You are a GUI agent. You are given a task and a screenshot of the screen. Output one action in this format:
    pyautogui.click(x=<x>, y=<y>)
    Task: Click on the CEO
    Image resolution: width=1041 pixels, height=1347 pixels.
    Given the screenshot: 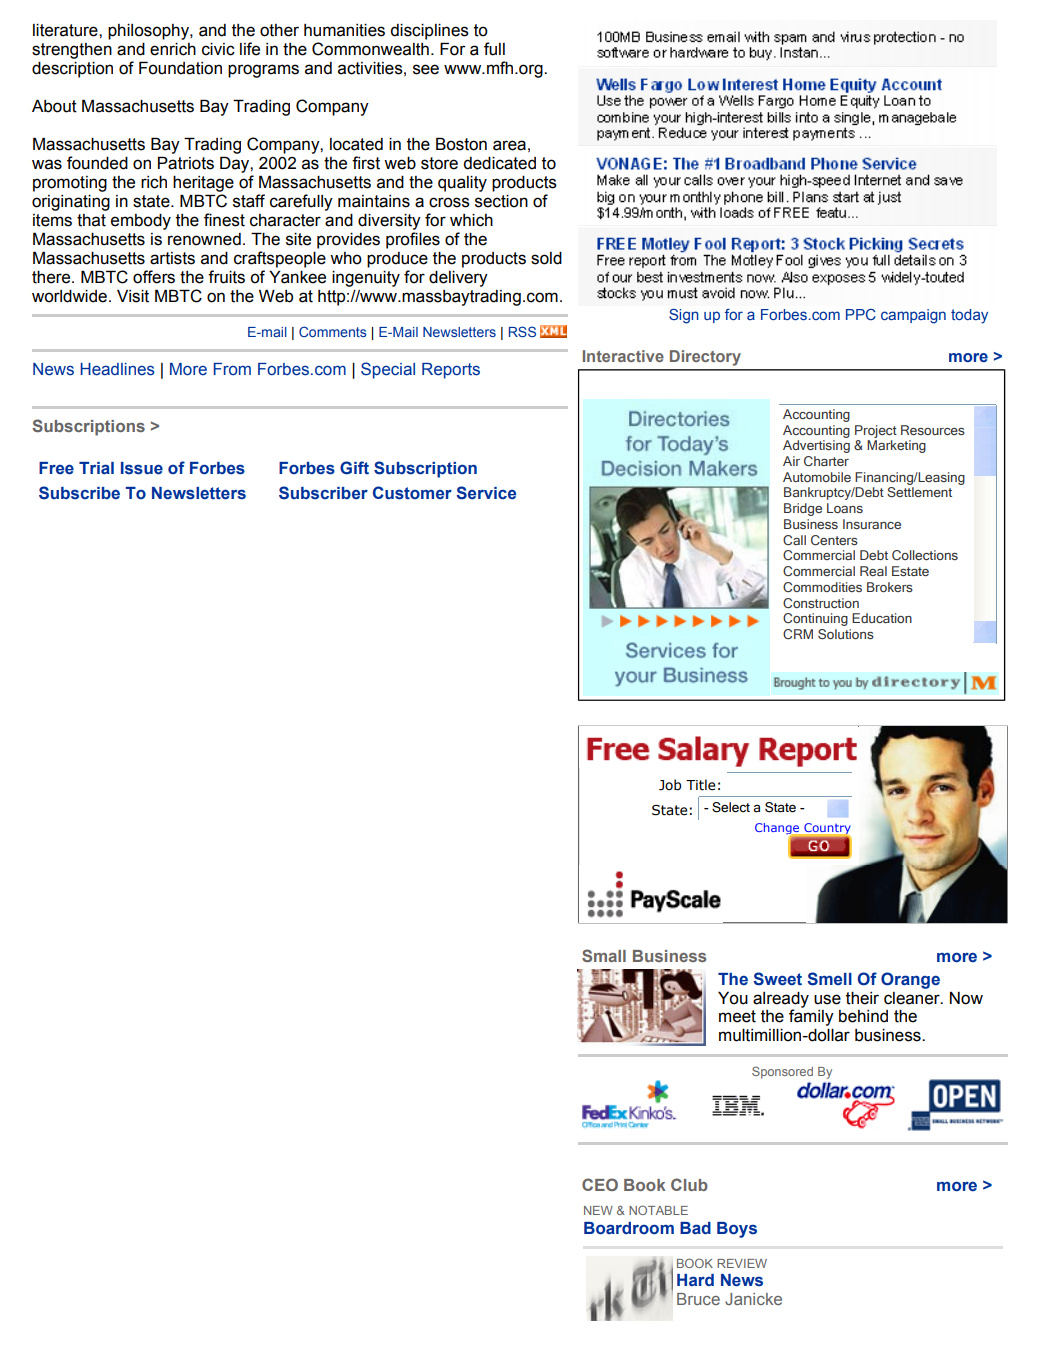 What is the action you would take?
    pyautogui.click(x=600, y=1184)
